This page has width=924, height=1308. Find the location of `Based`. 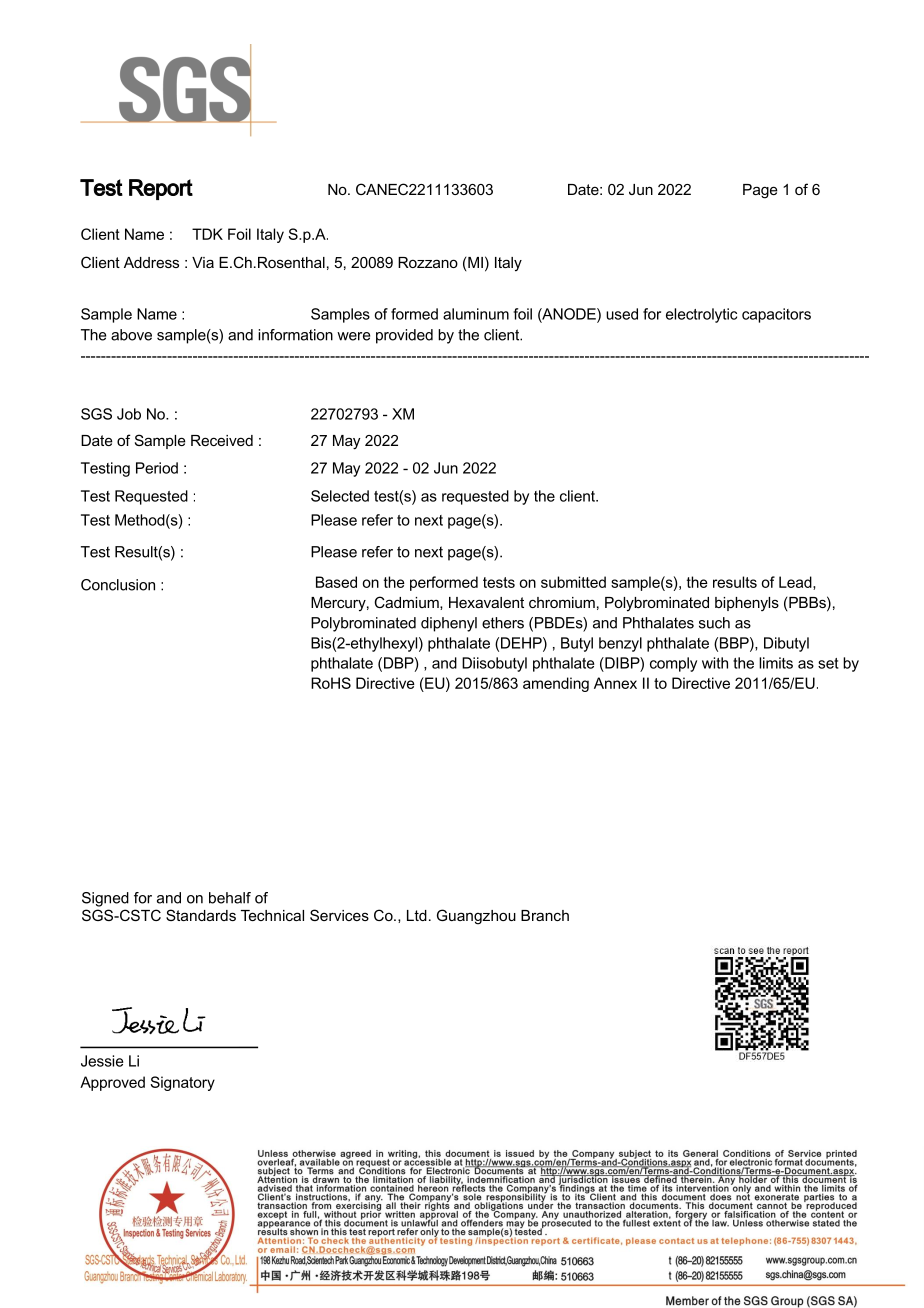

Based is located at coordinates (336, 582).
